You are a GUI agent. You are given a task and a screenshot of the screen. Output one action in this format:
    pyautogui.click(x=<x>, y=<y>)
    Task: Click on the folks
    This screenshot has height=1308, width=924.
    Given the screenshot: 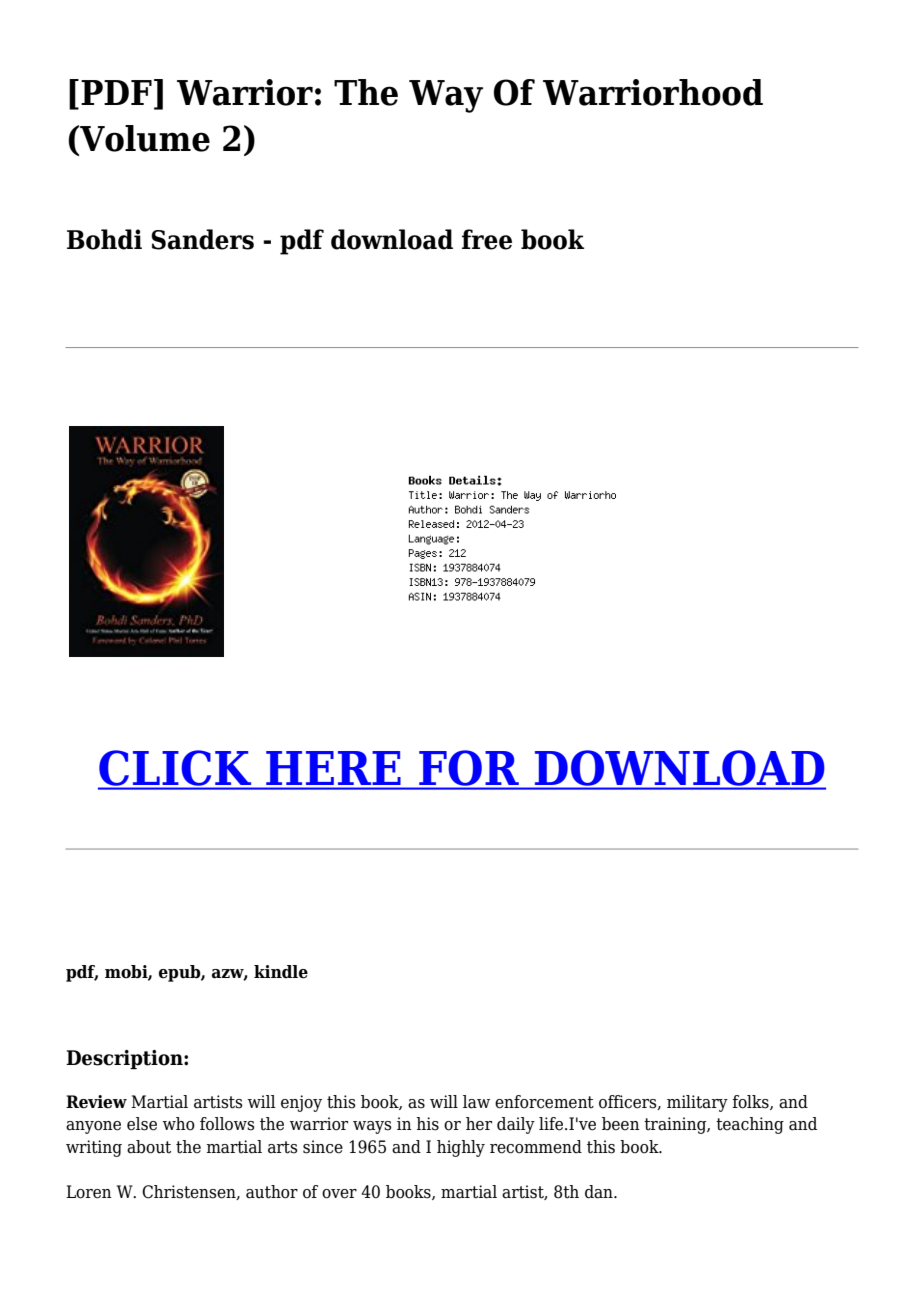 What is the action you would take?
    pyautogui.click(x=751, y=1102)
